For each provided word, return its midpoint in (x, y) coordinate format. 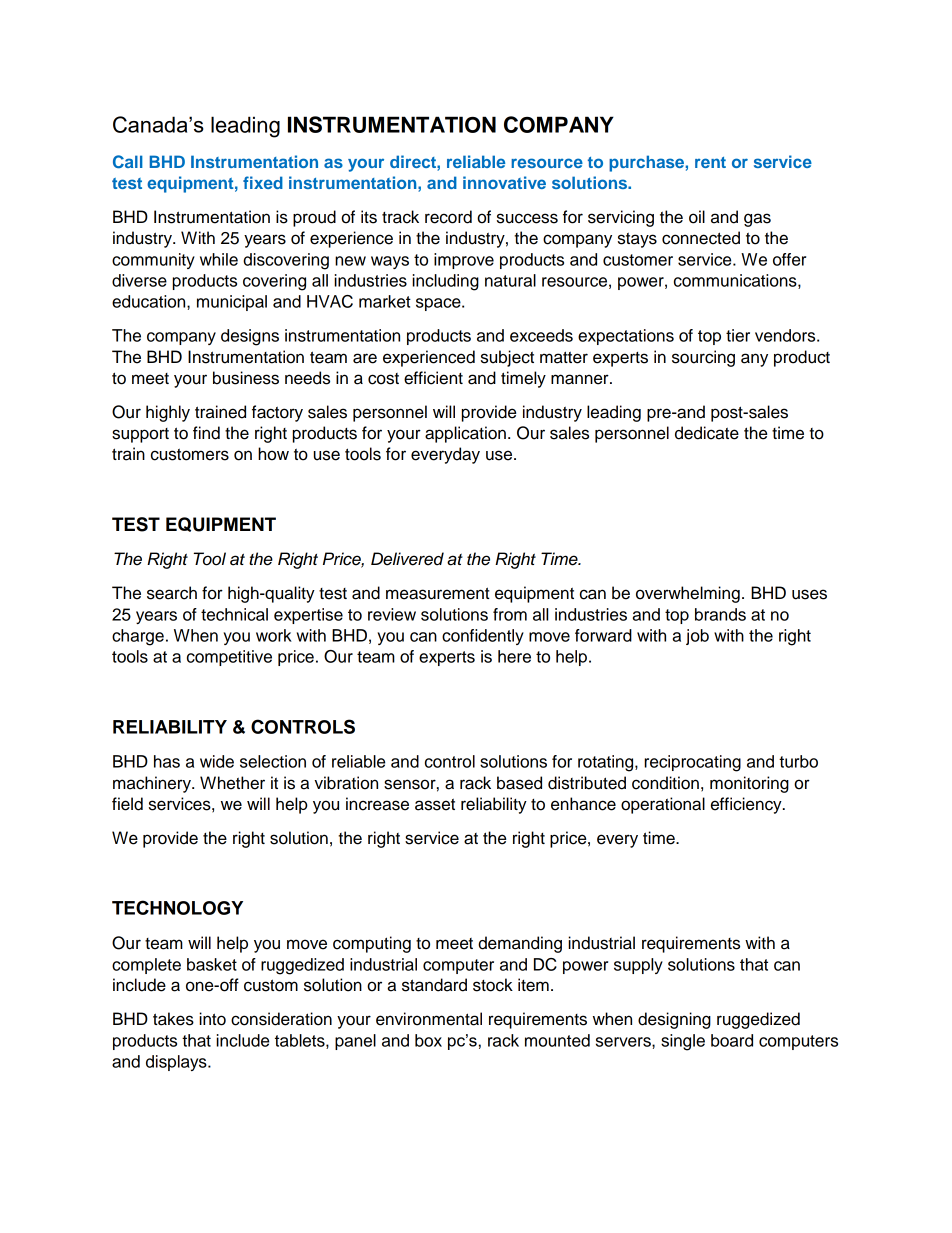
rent (710, 162)
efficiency (747, 805)
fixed (263, 182)
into (212, 1019)
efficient (433, 378)
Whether (232, 783)
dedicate (707, 433)
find (206, 433)
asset (435, 804)
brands (720, 614)
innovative (504, 182)
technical (234, 614)
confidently (483, 637)
